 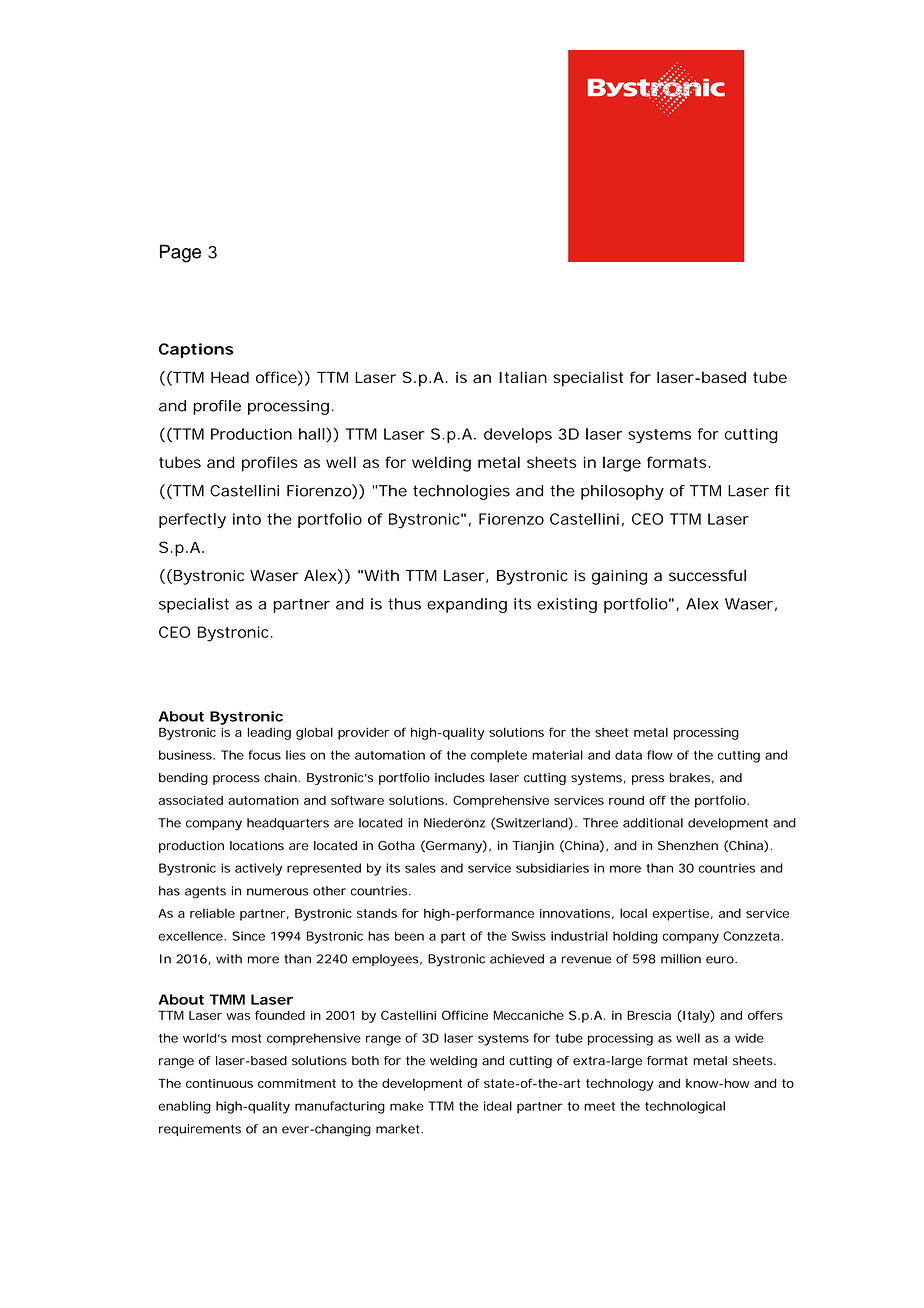 I want to click on numerous, so click(x=278, y=892).
